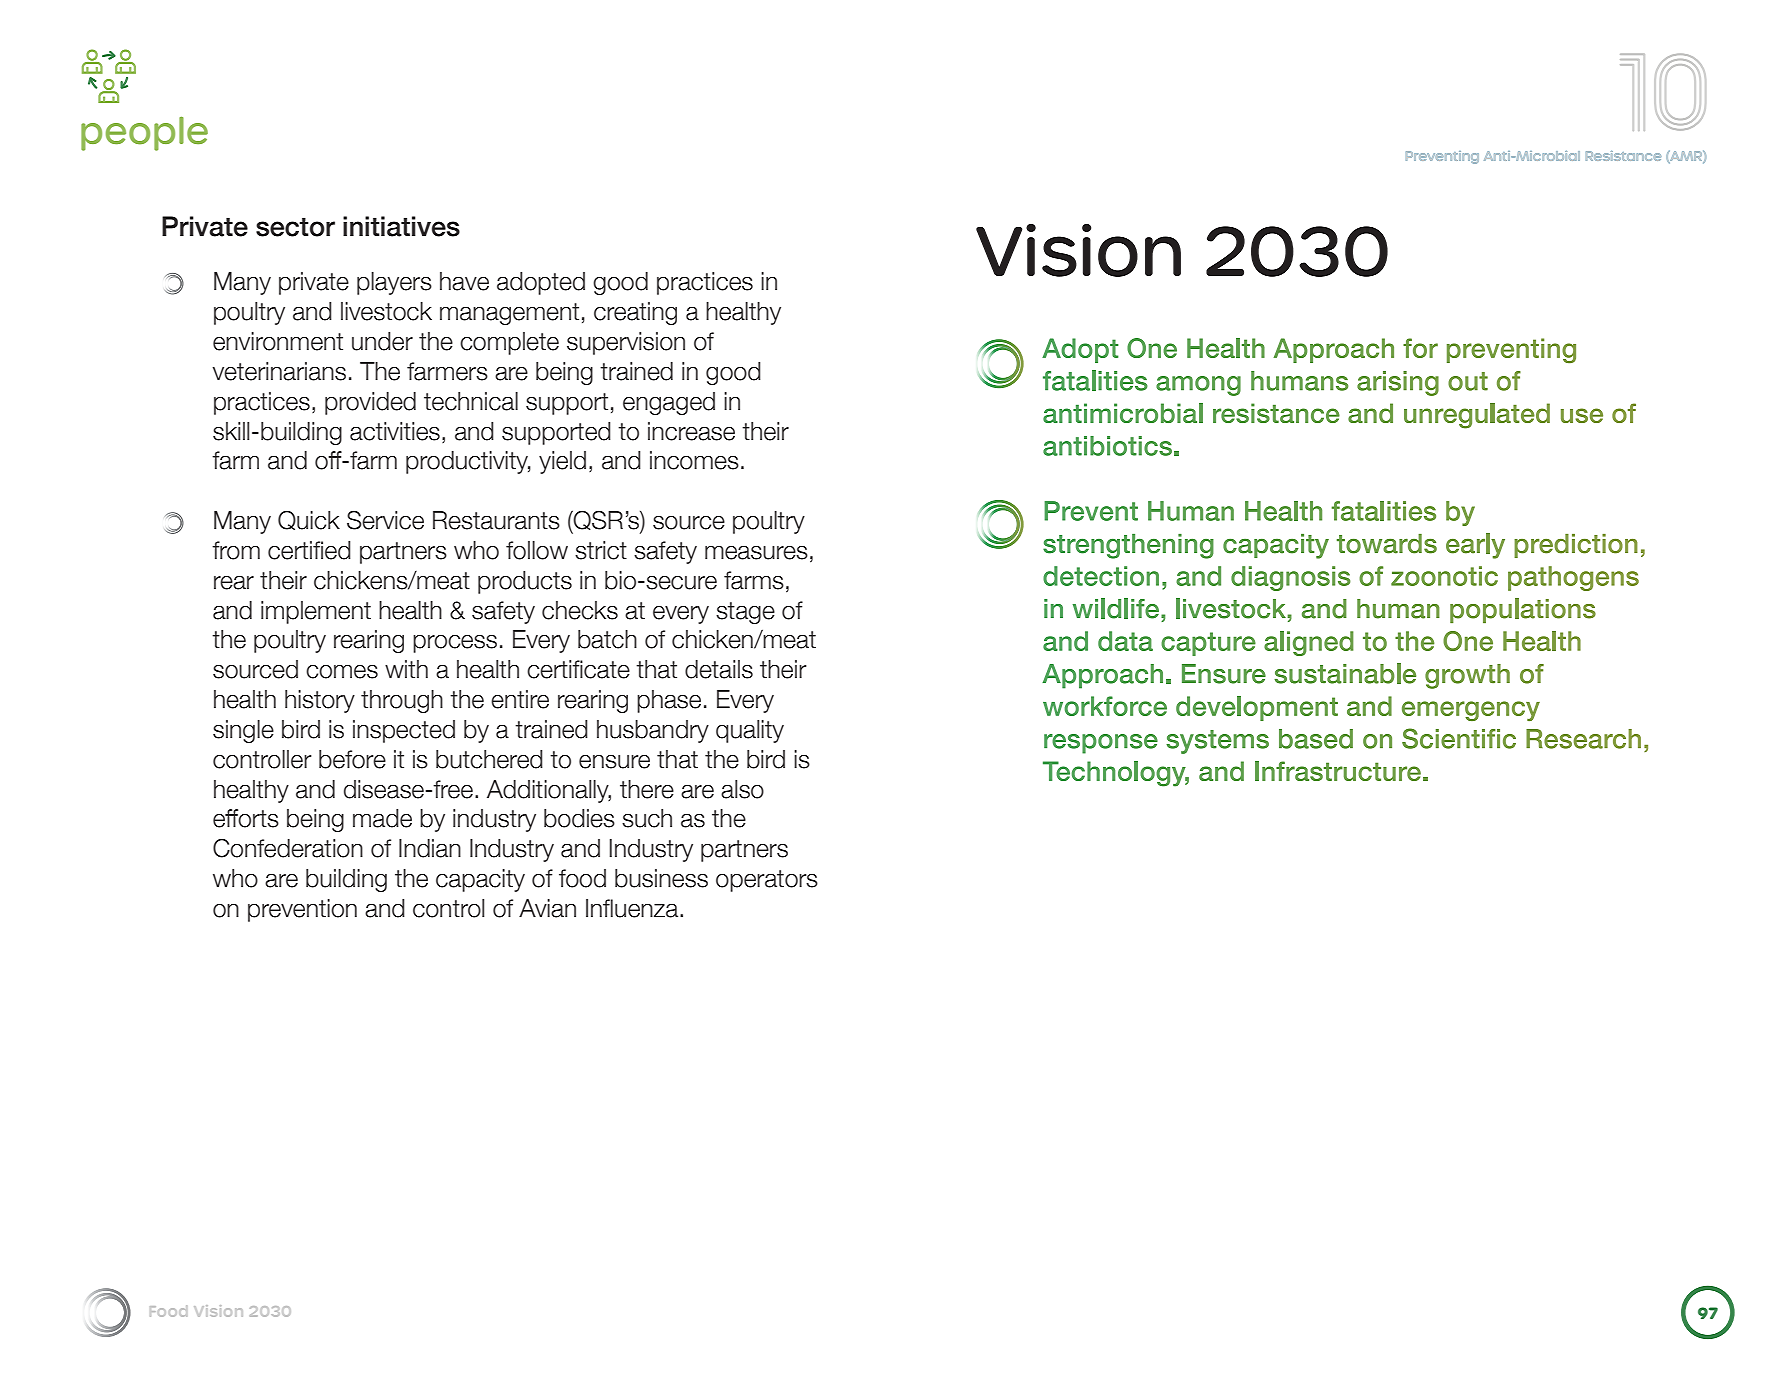 The image size is (1790, 1383). What do you see at coordinates (320, 701) in the screenshot?
I see `history` at bounding box center [320, 701].
